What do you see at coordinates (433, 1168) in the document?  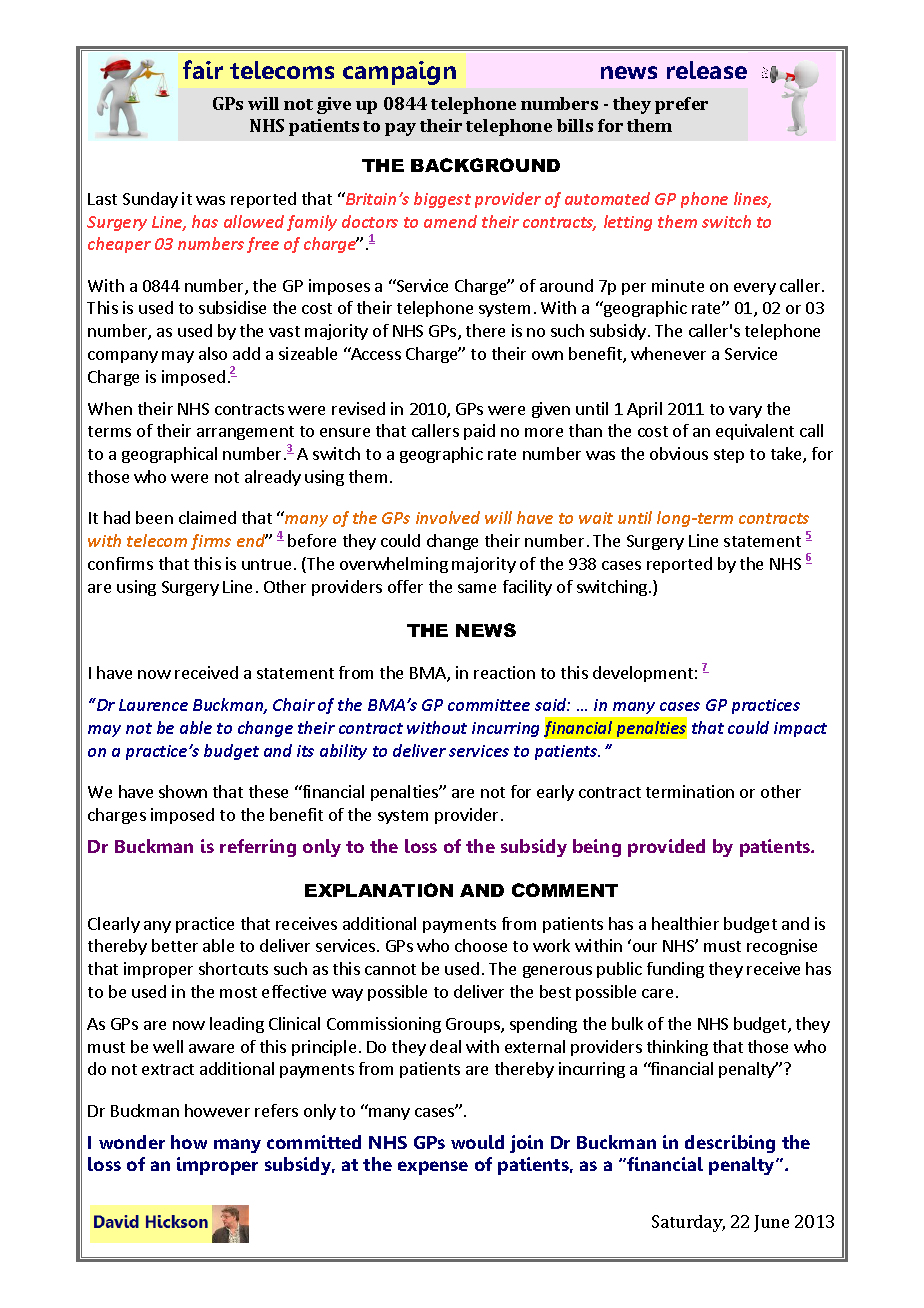 I see `expense` at bounding box center [433, 1168].
